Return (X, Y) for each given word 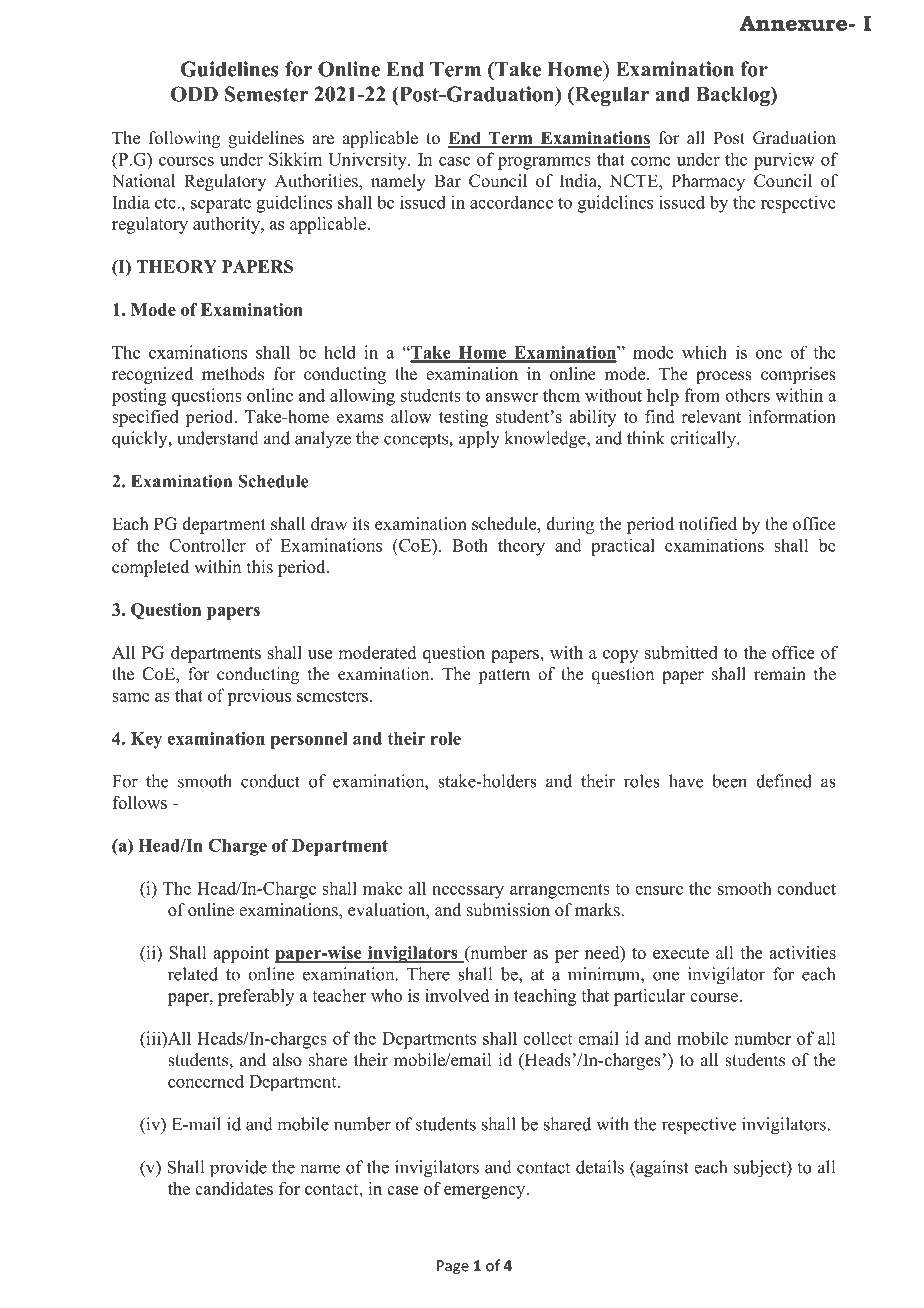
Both (470, 545)
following (184, 139)
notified (708, 524)
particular (649, 997)
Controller (207, 545)
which (704, 352)
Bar (447, 180)
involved (457, 995)
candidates (234, 1188)
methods (233, 374)
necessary (468, 892)
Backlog (734, 96)
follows (139, 802)
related (193, 974)
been (729, 781)
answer (512, 397)
